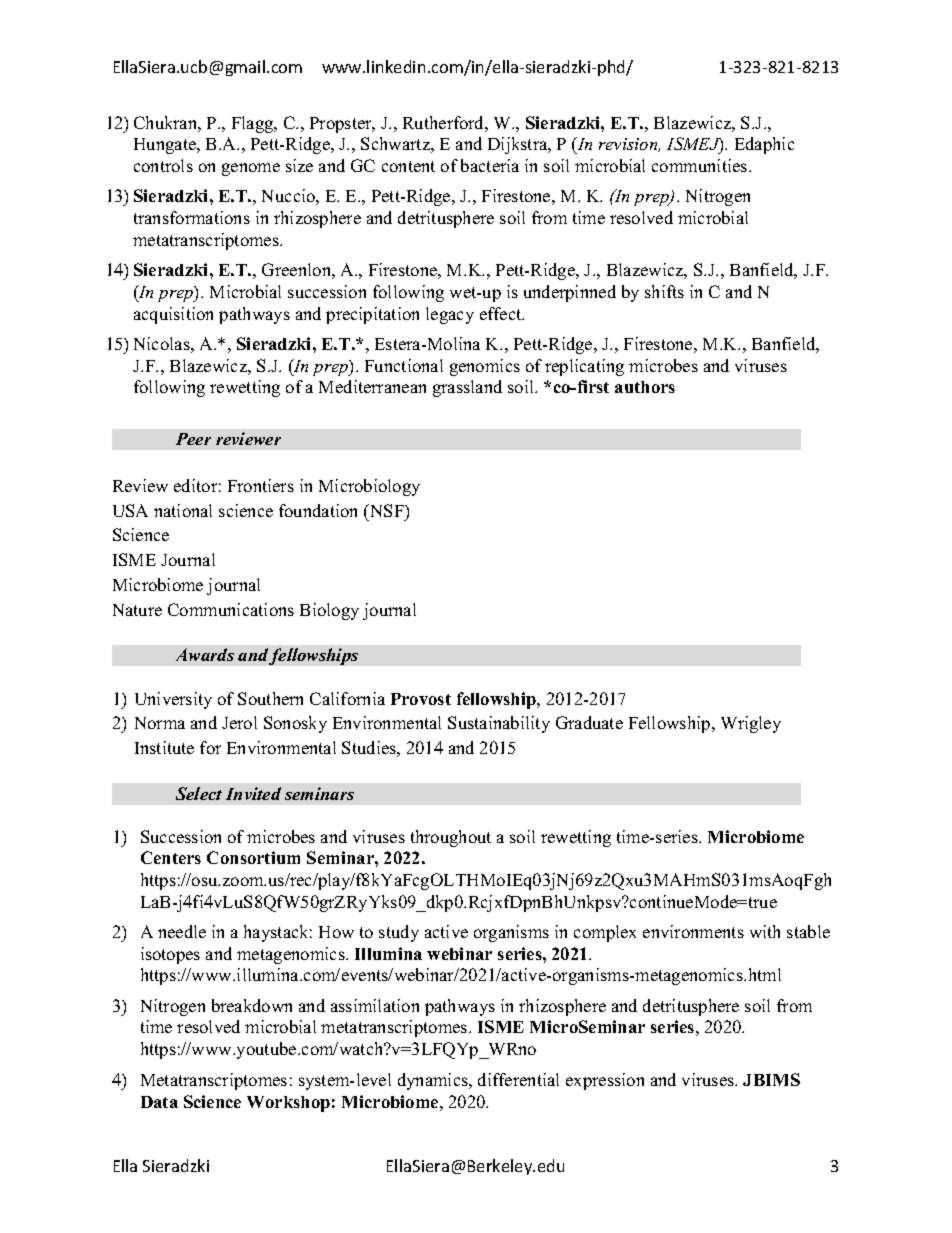 This screenshot has height=1233, width=952. Describe the element at coordinates (701, 165) in the screenshot. I see `communities` at that location.
